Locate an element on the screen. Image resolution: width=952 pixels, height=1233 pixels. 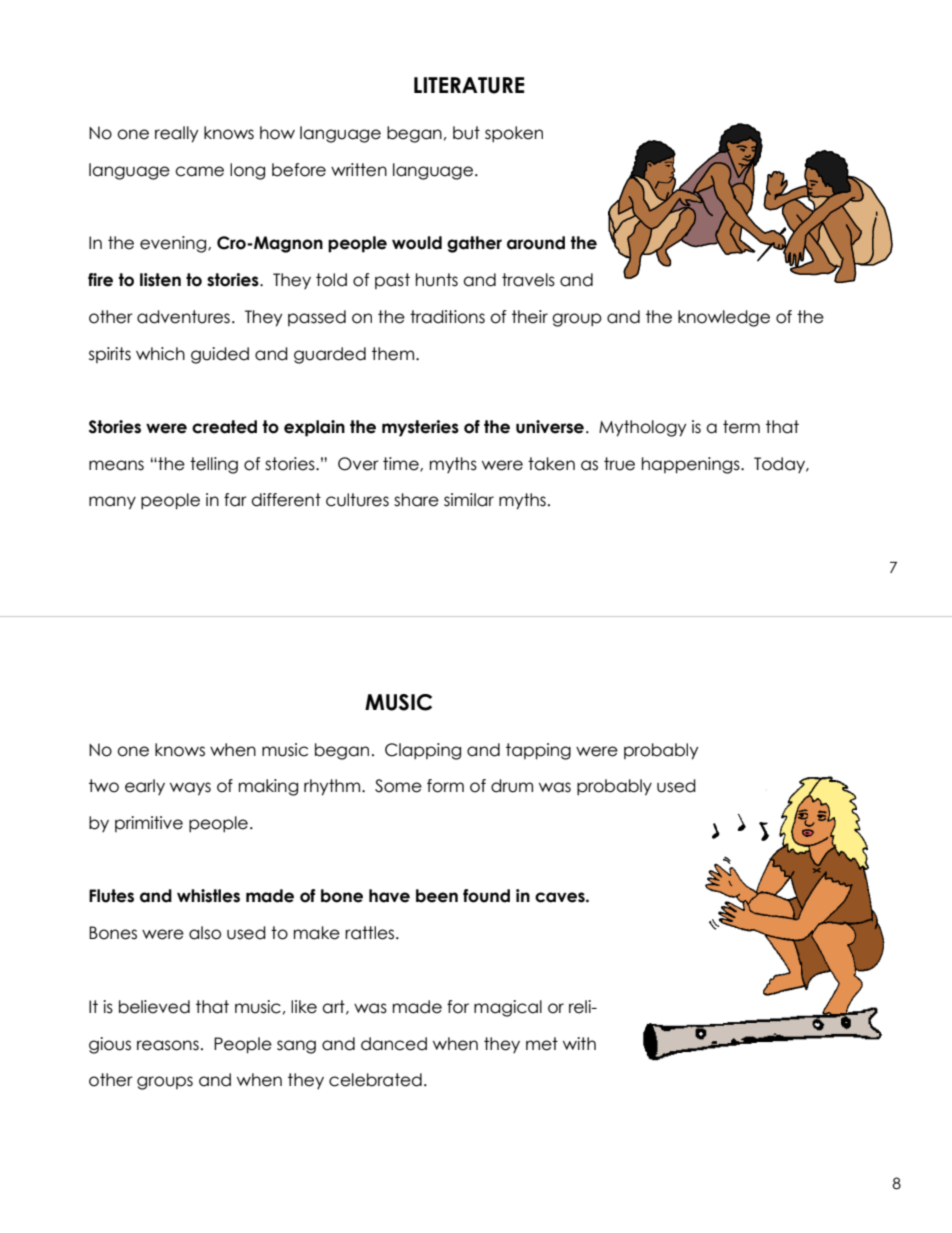
but is located at coordinates (466, 133).
